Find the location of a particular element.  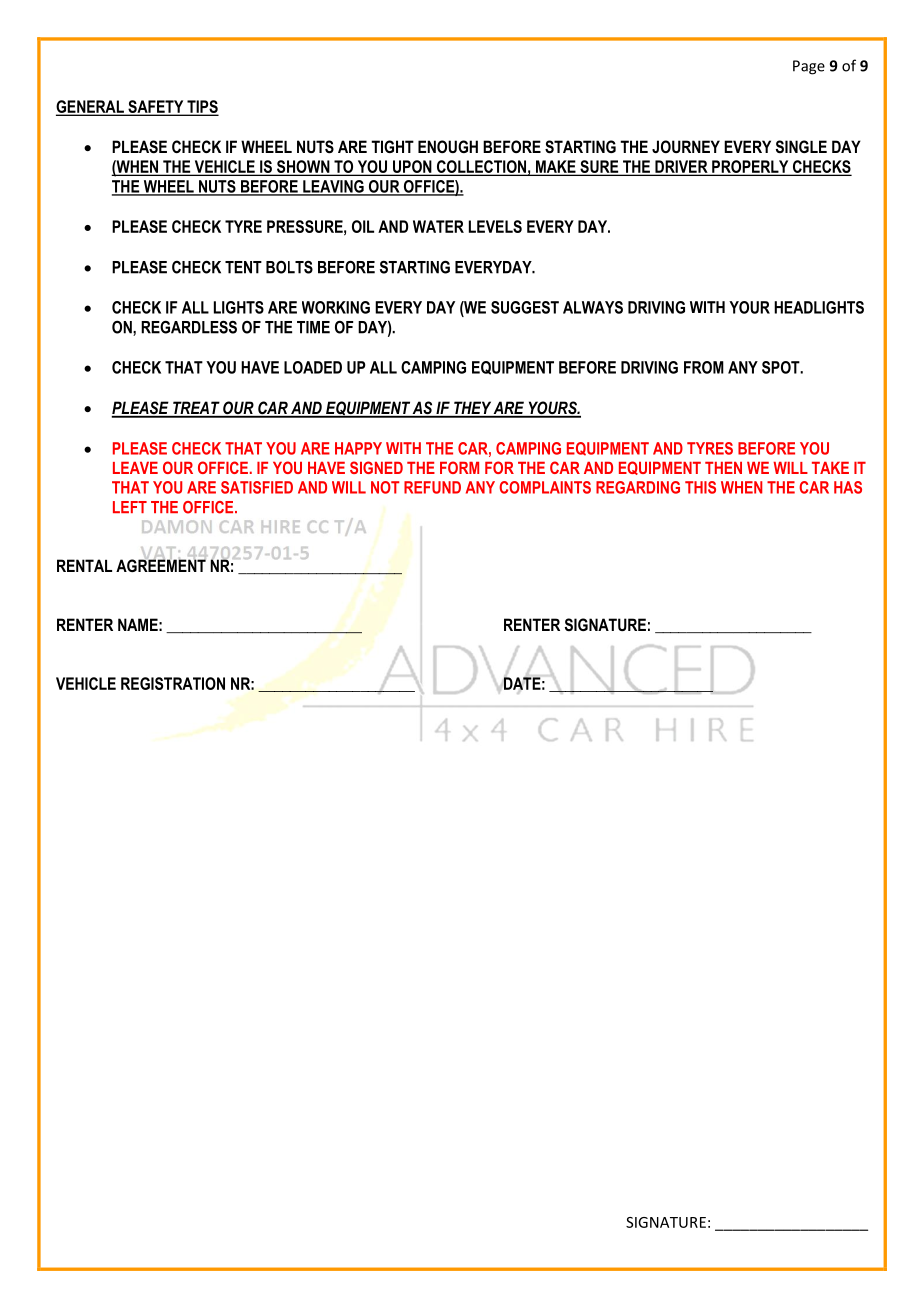

ENOUGH is located at coordinates (448, 146).
